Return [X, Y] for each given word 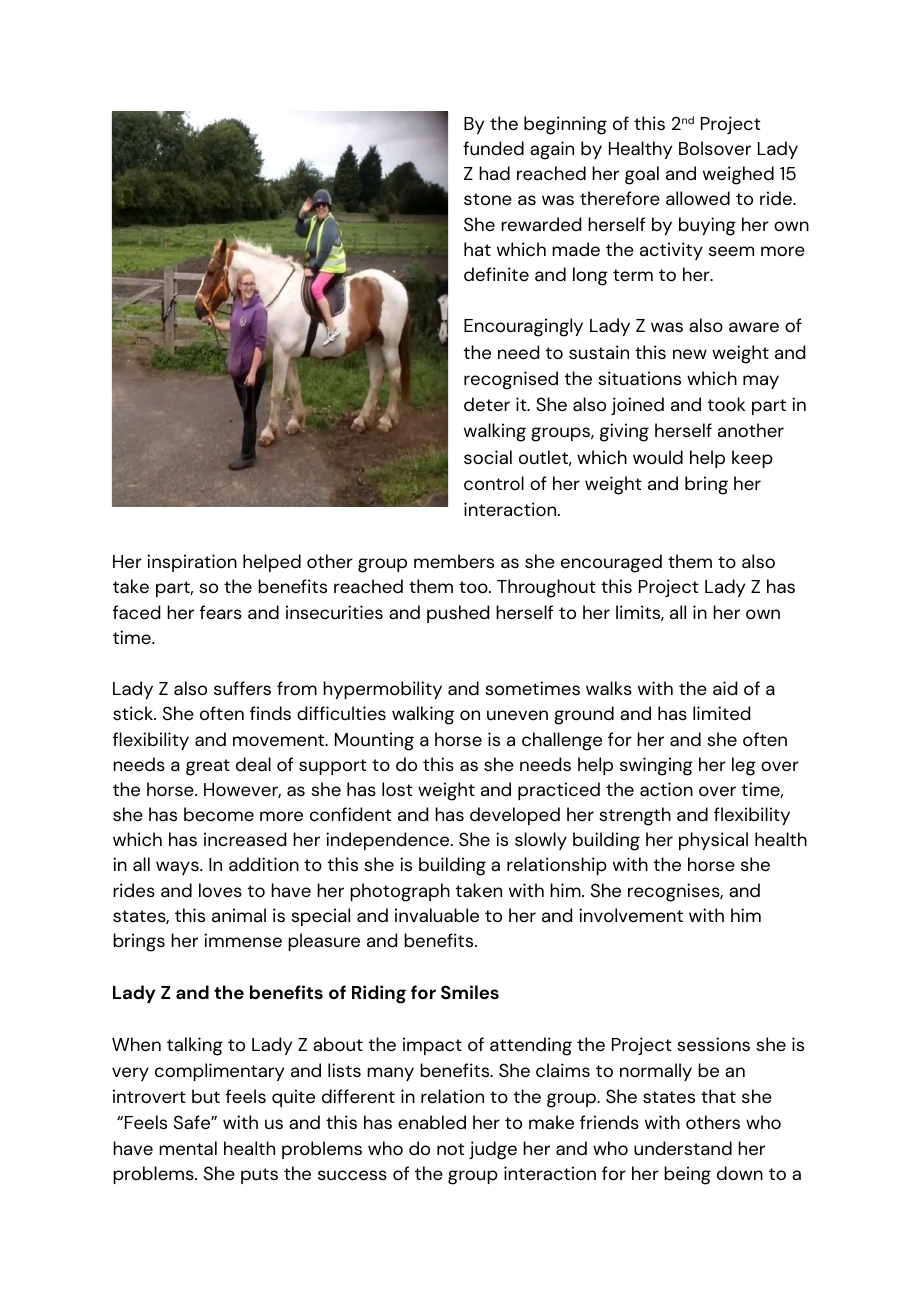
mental [188, 1148]
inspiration [192, 563]
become [219, 814]
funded [493, 148]
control [494, 483]
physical [713, 841]
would [658, 457]
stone [488, 199]
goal [642, 175]
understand [683, 1148]
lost [397, 789]
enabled [432, 1122]
